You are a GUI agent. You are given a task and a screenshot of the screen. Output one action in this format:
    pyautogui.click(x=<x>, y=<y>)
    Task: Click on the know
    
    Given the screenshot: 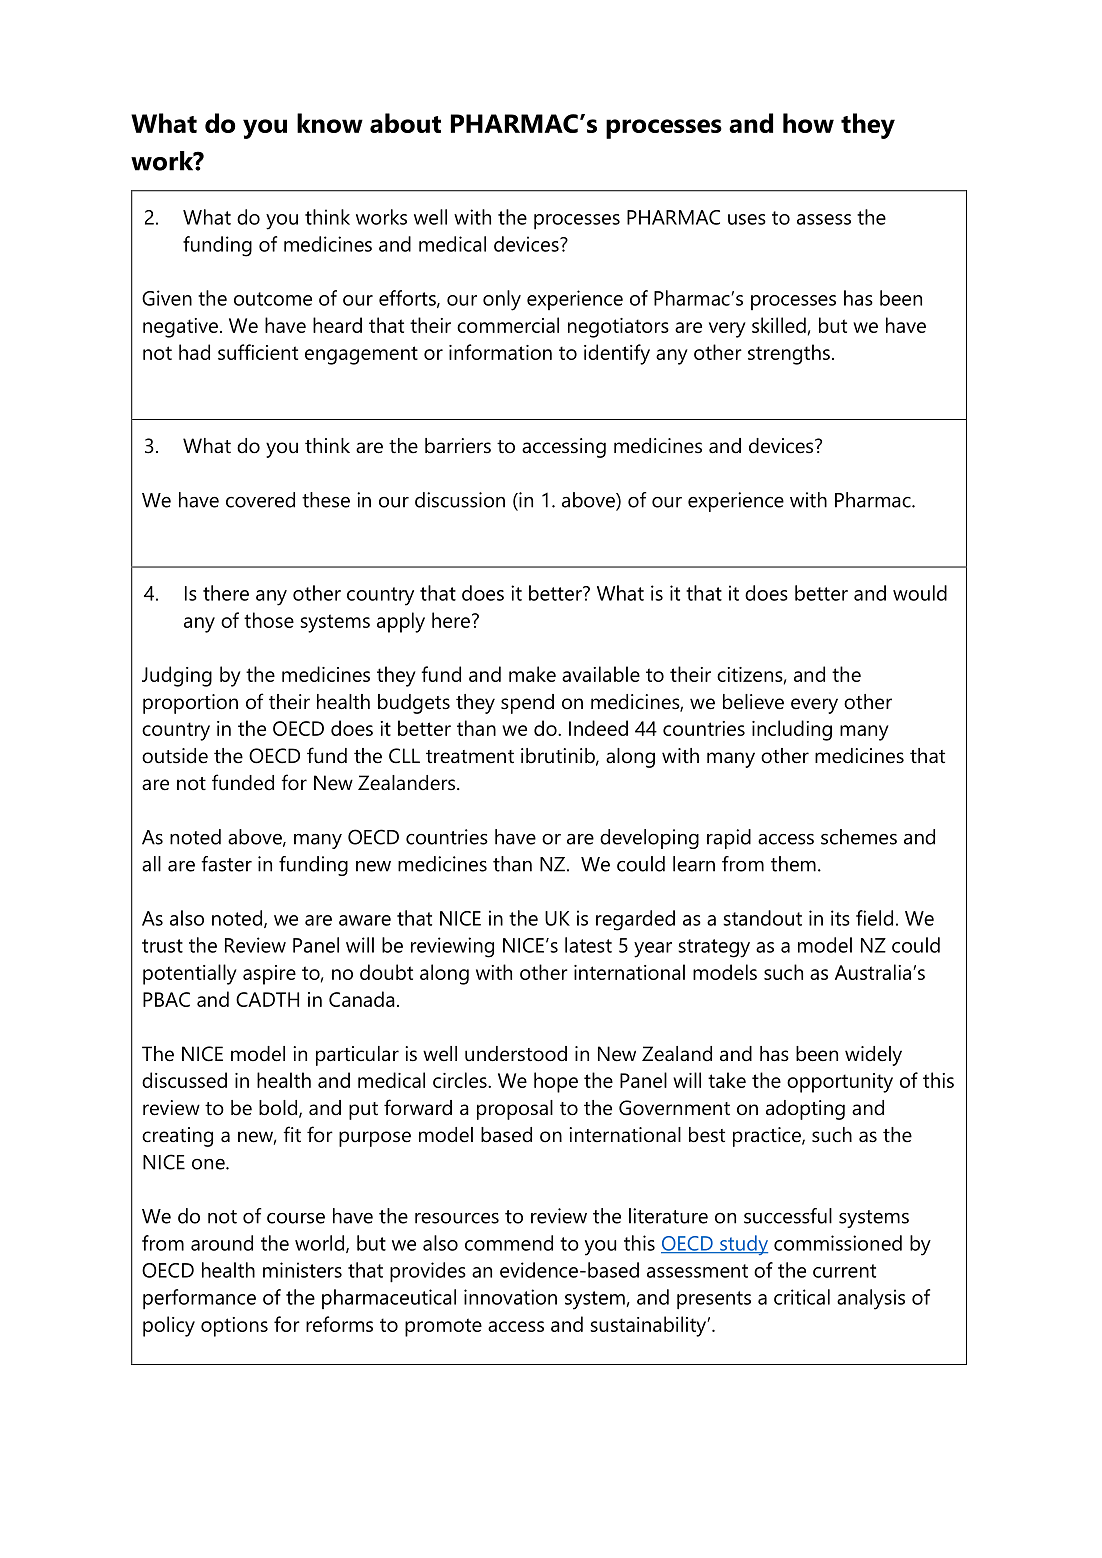 What is the action you would take?
    pyautogui.click(x=330, y=123)
